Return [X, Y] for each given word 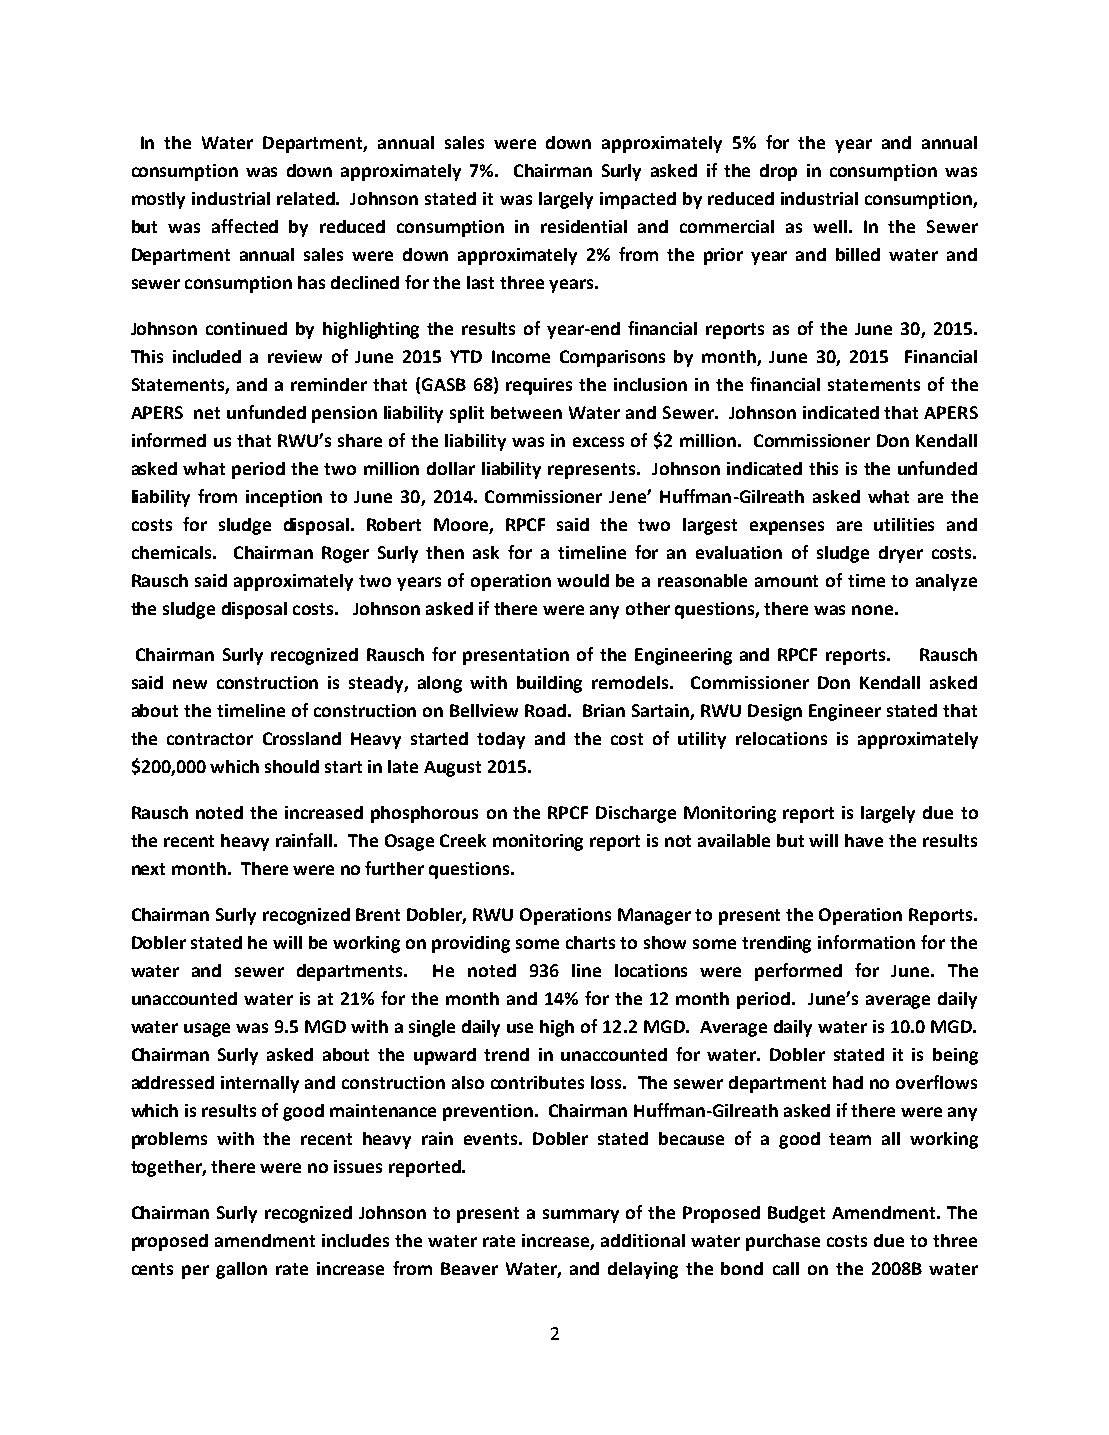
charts [590, 942]
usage [207, 1030]
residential [584, 226]
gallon [241, 1270]
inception [284, 498]
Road [545, 710]
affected [245, 226]
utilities [904, 524]
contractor [210, 739]
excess [598, 442]
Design [775, 712]
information [866, 942]
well [830, 226]
